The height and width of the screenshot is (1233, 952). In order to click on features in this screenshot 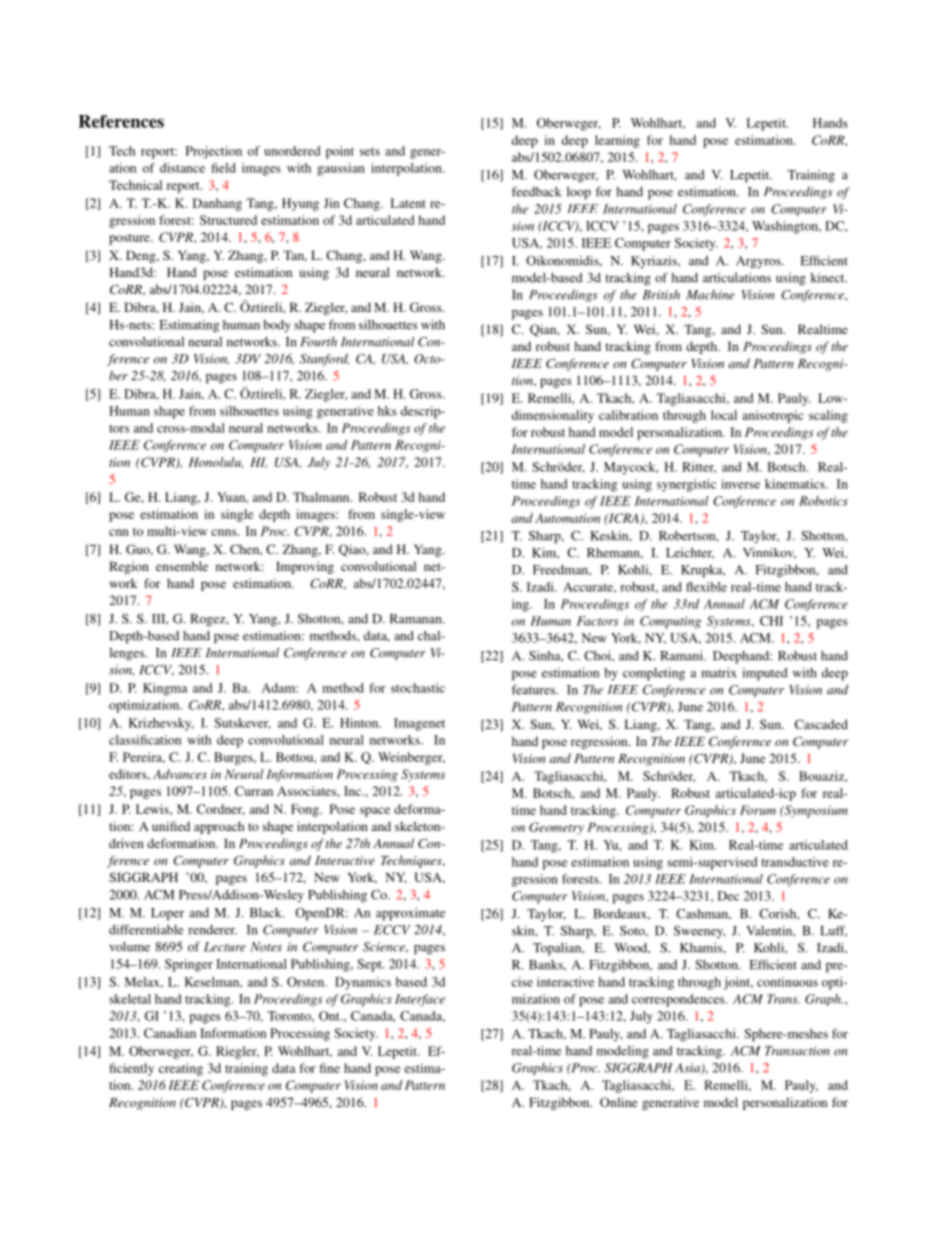, I will do `click(534, 689)`.
